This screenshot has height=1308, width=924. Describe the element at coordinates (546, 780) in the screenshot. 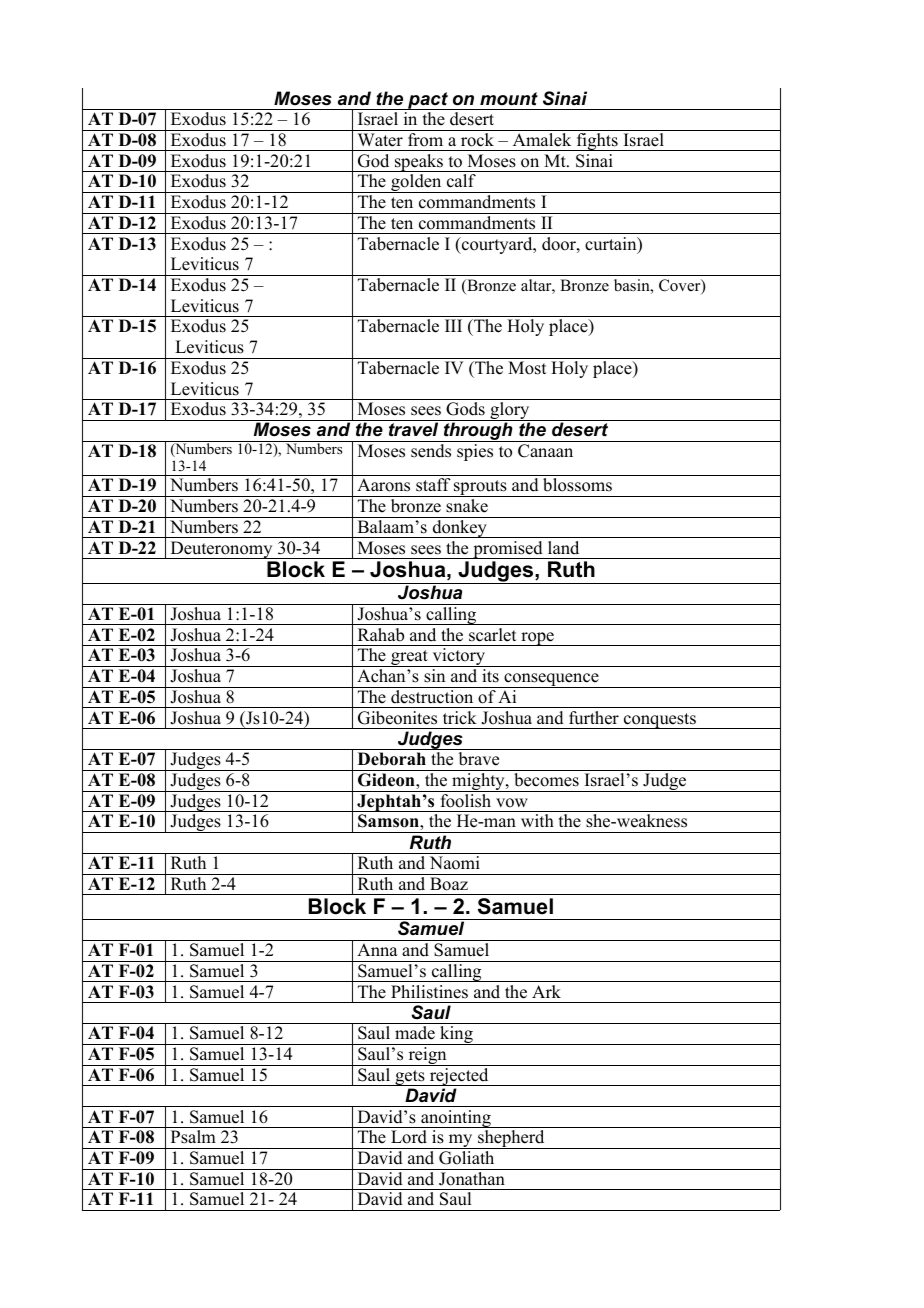

I see `becomes` at that location.
